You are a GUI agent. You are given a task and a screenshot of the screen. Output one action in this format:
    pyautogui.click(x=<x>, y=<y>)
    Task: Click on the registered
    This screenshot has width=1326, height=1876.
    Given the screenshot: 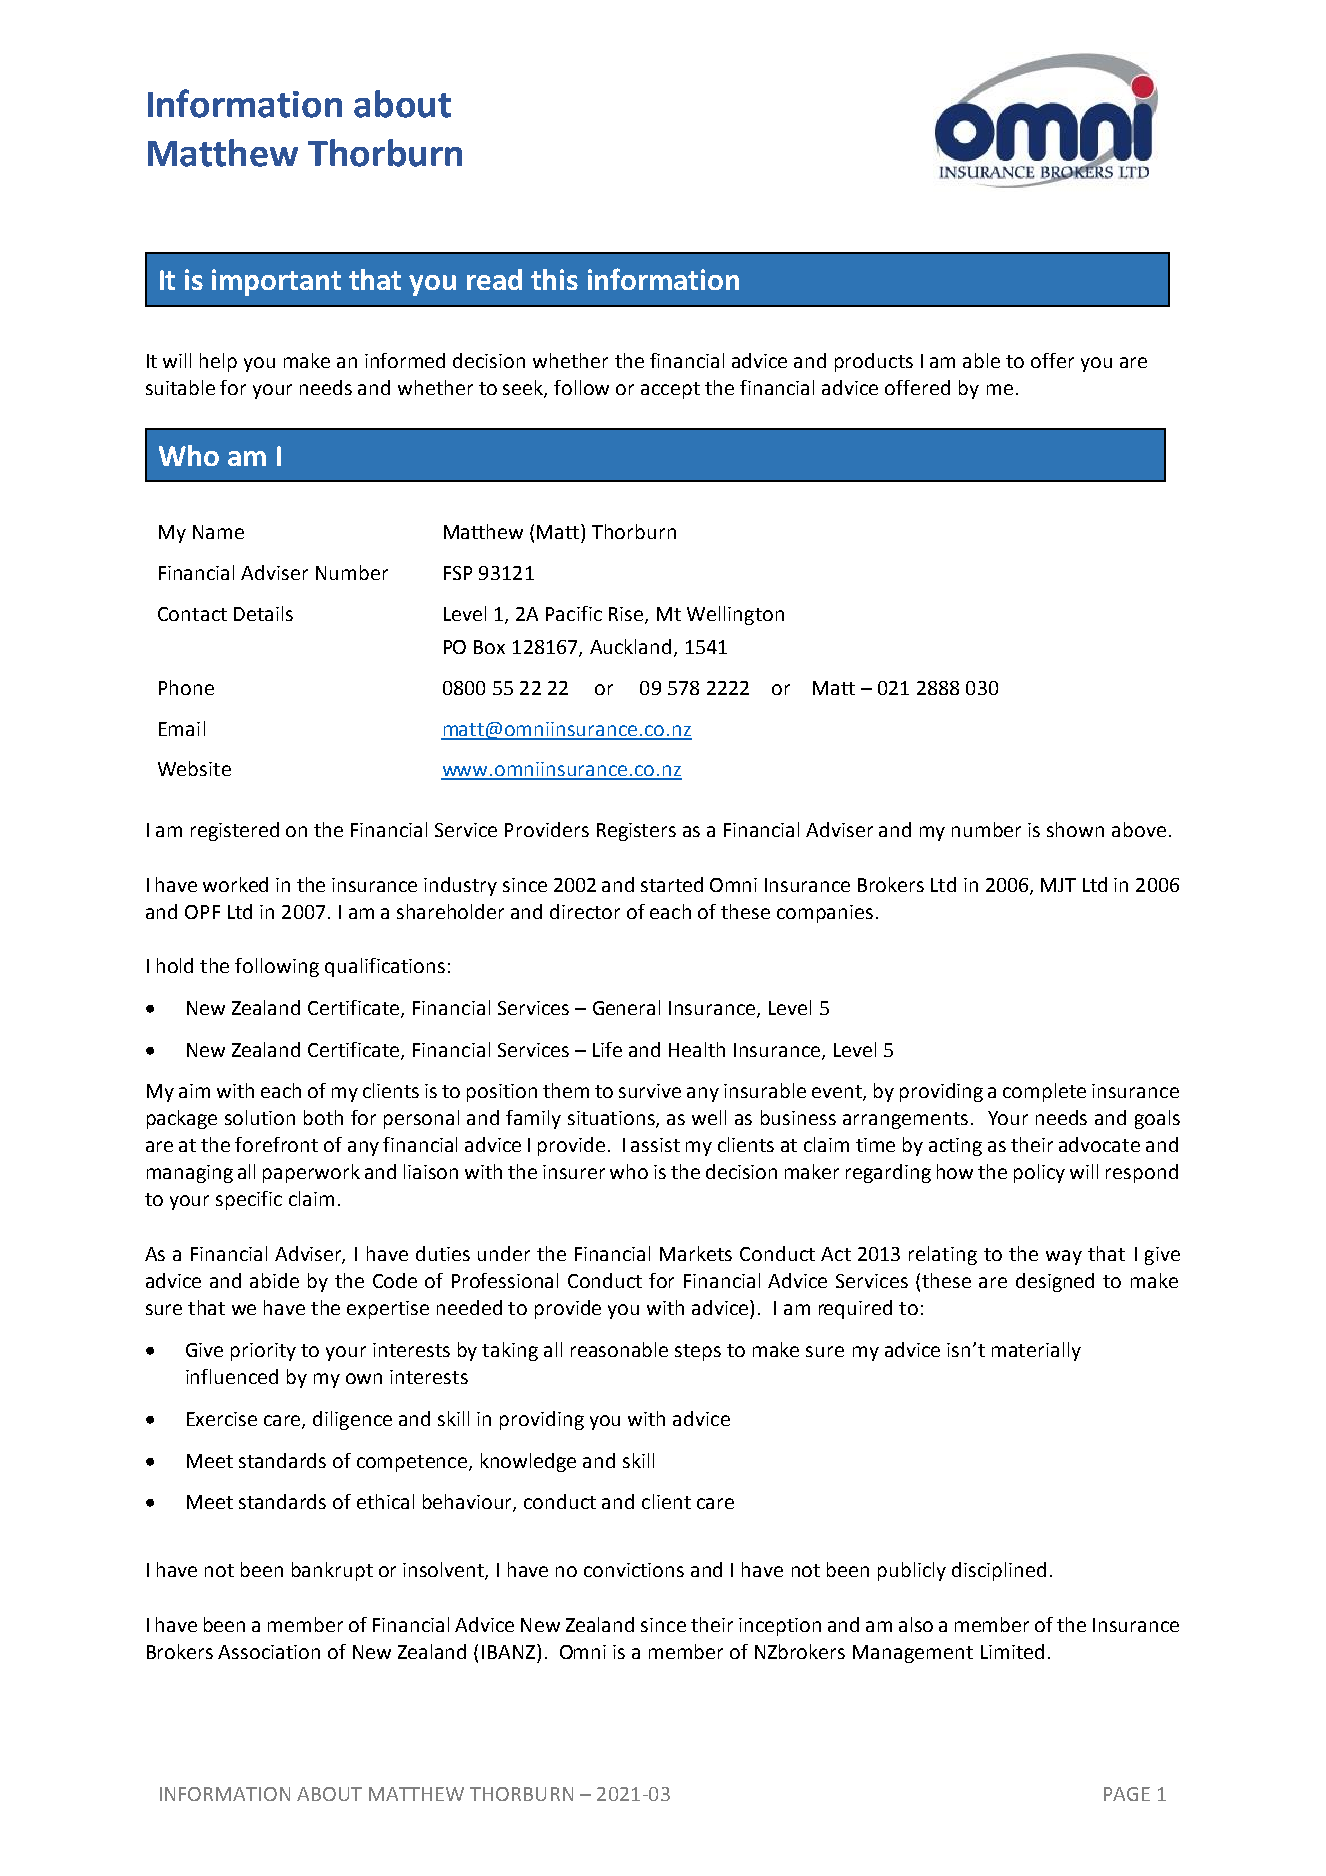 What is the action you would take?
    pyautogui.click(x=235, y=831)
